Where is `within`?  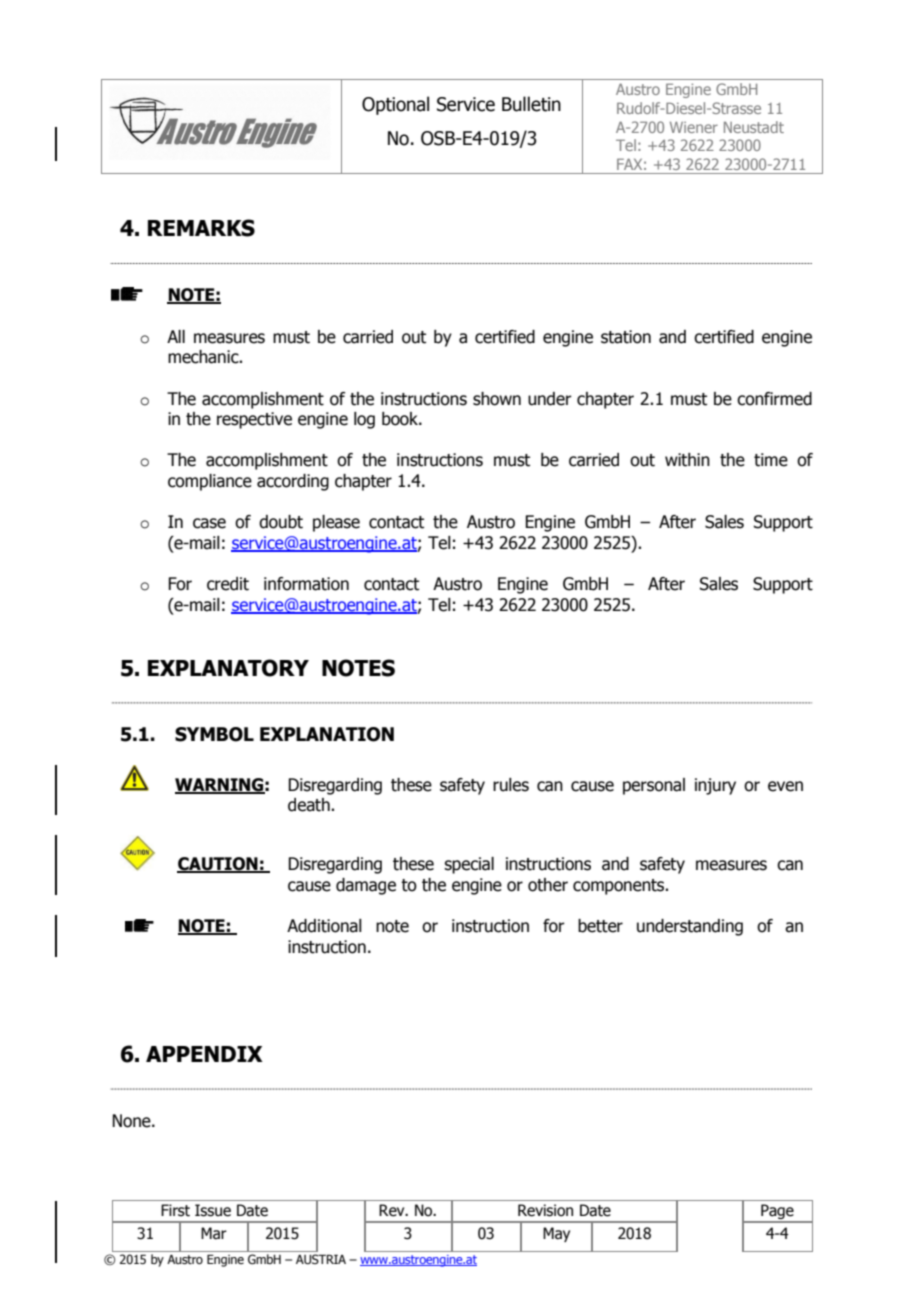
within is located at coordinates (687, 460).
